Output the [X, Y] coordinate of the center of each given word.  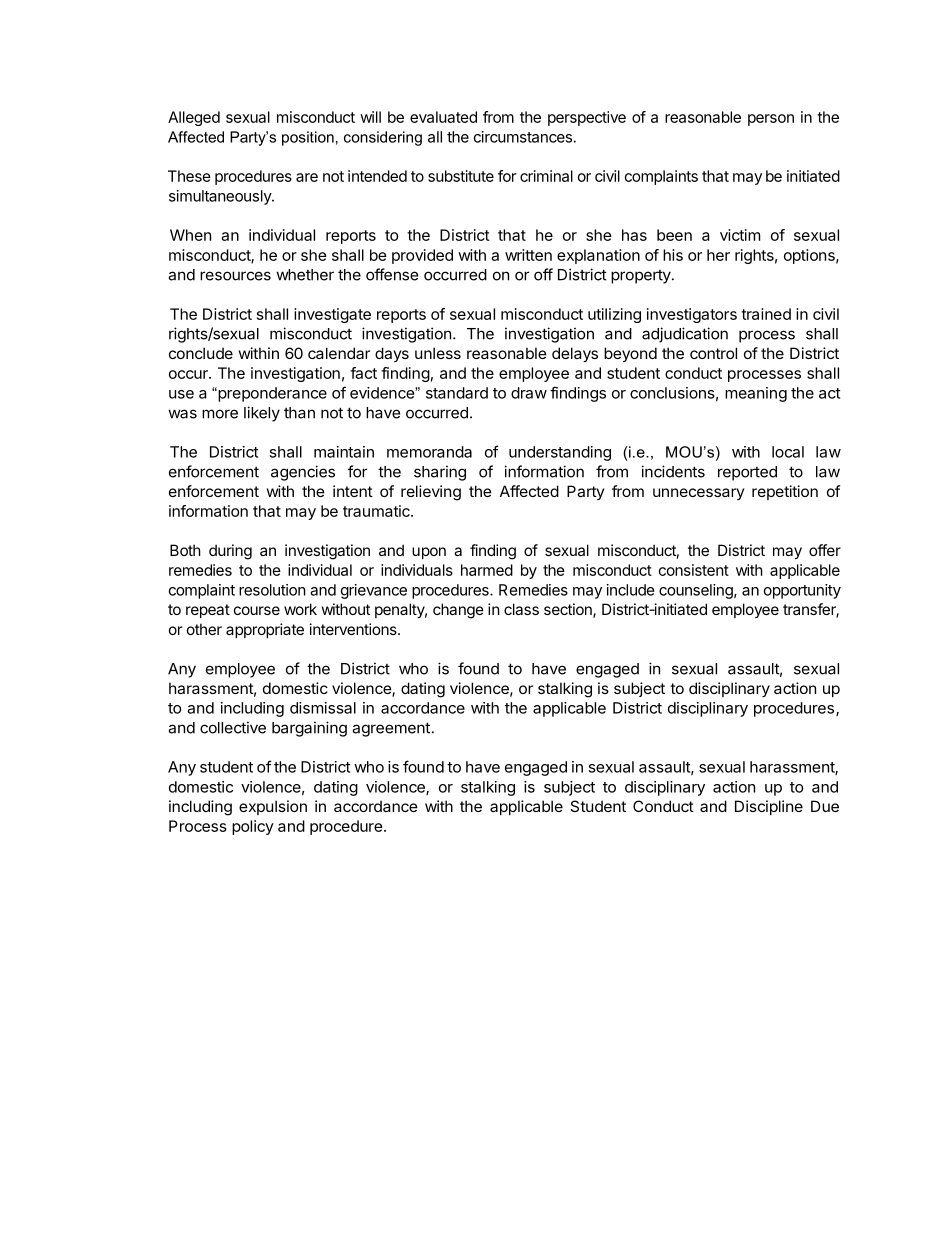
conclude [201, 353]
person [771, 120]
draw [529, 393]
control [713, 353]
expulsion [273, 807]
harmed [487, 570]
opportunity [802, 591]
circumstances [523, 137]
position [308, 138]
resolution [272, 590]
